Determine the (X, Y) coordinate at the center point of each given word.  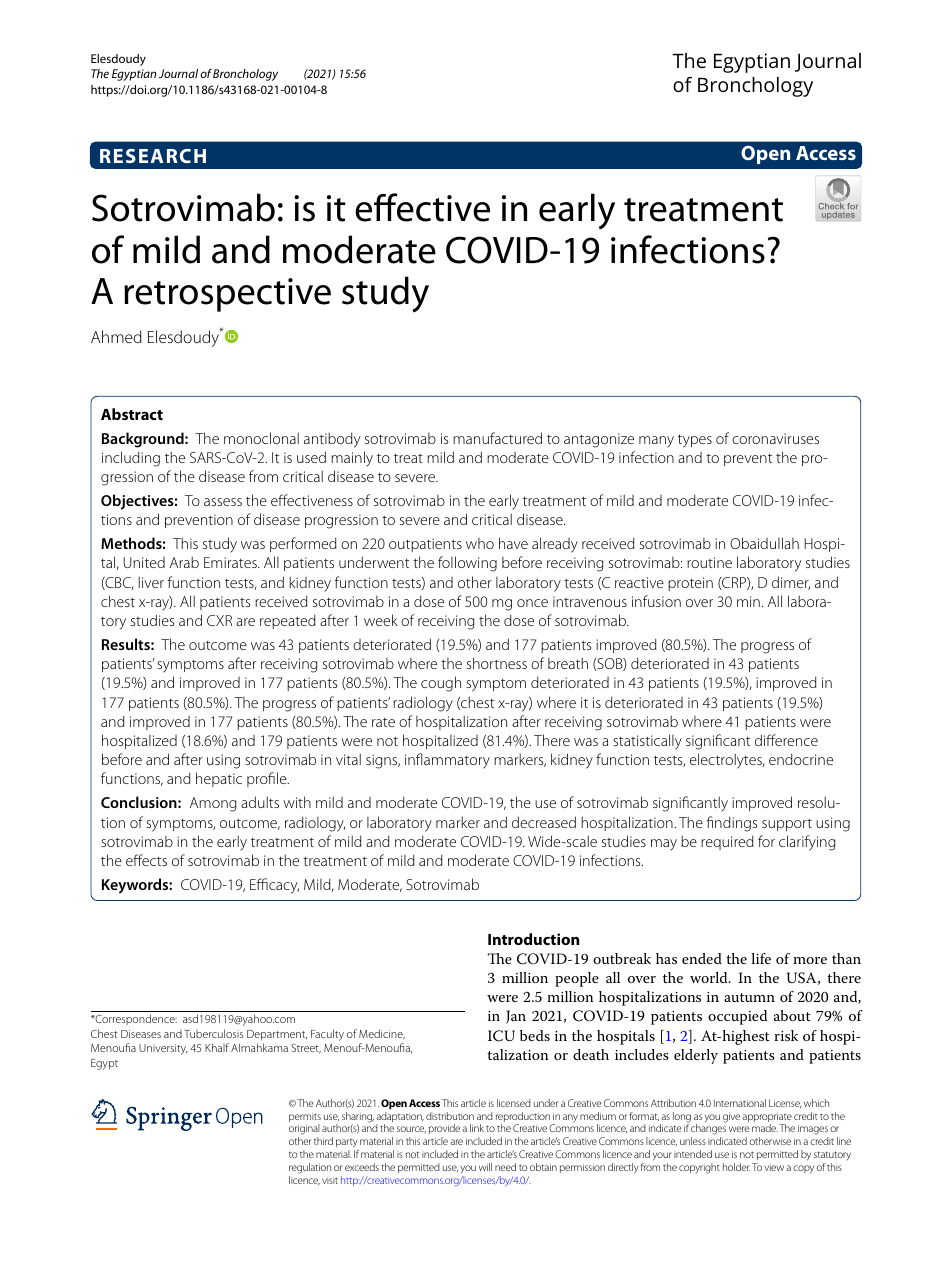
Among (213, 804)
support (787, 825)
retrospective (227, 295)
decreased (544, 822)
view (774, 1167)
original (304, 1131)
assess (223, 502)
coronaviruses (775, 438)
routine (709, 562)
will (485, 1167)
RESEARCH (153, 156)
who (480, 543)
